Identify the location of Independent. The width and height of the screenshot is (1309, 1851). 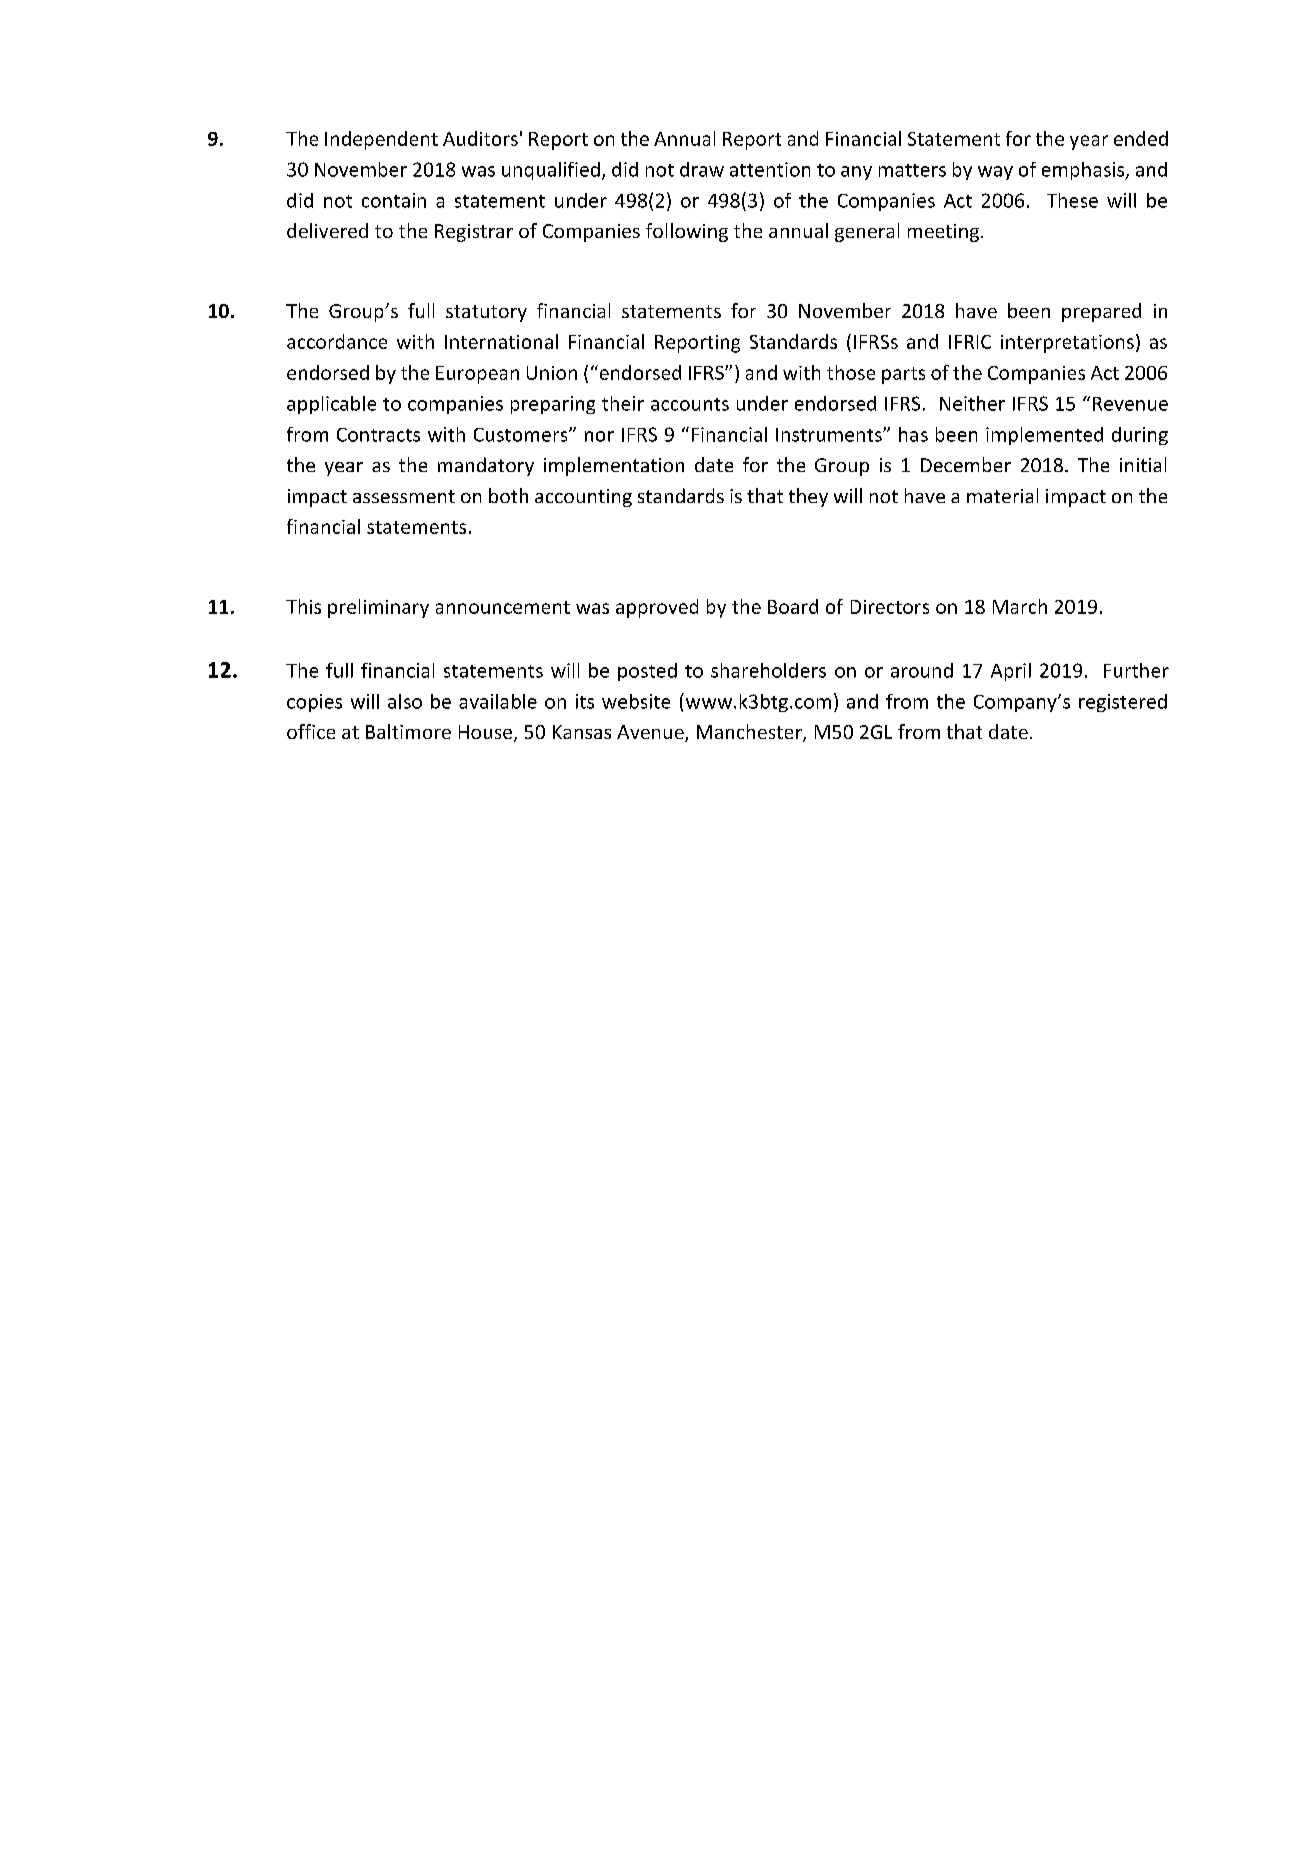
(381, 140).
